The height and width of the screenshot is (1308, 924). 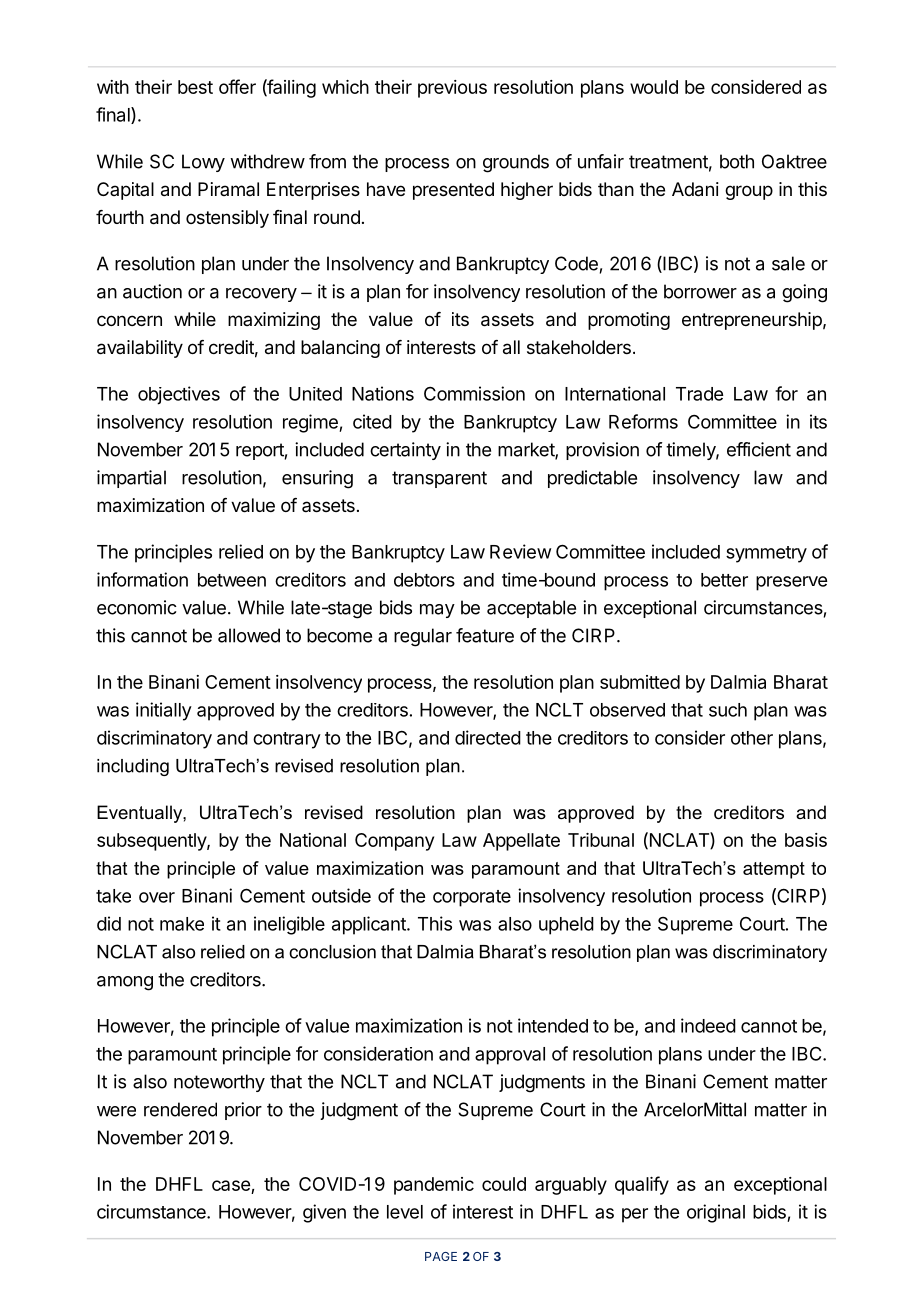 I want to click on PAGE, so click(x=441, y=1256).
